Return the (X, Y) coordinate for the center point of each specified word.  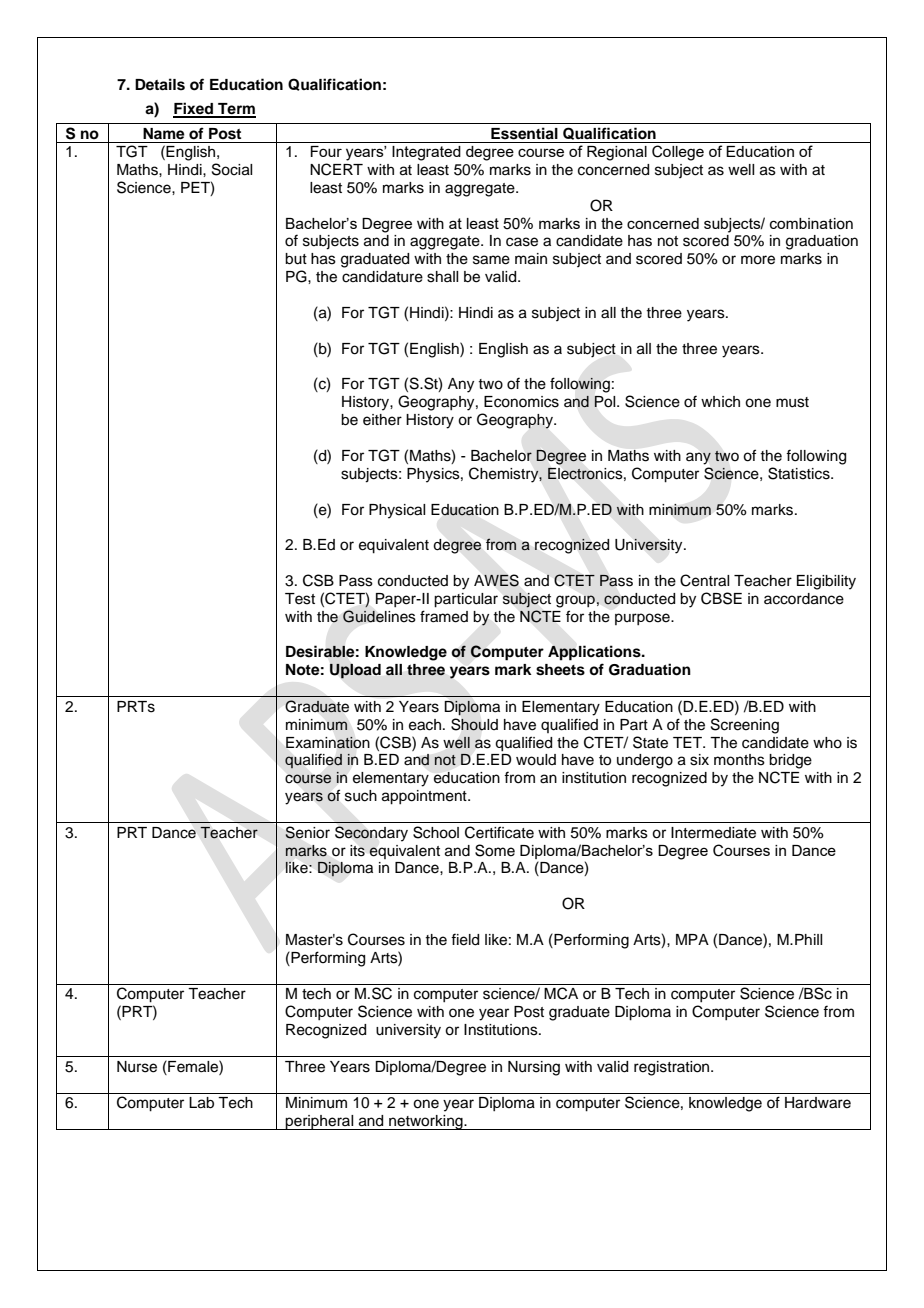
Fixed (194, 109)
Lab (201, 1103)
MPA (692, 939)
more (758, 260)
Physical (397, 511)
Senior (307, 832)
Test (300, 599)
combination (811, 224)
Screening (745, 726)
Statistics (800, 473)
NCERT (336, 169)
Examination (328, 742)
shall (442, 277)
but (296, 259)
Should (474, 724)
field (465, 939)
